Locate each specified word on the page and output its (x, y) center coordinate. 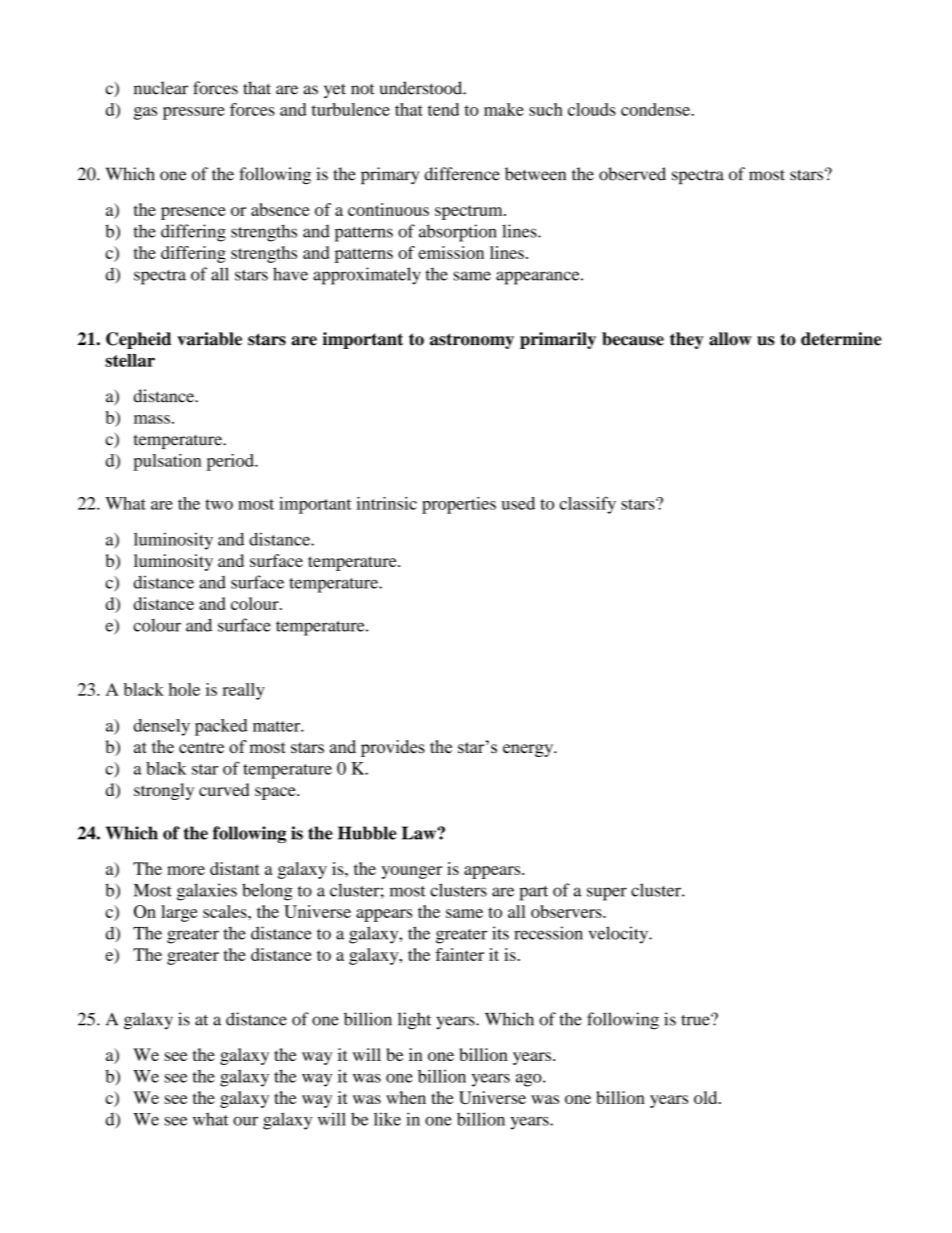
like (387, 1119)
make (504, 109)
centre (201, 748)
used (518, 503)
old (707, 1097)
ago (530, 1080)
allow (730, 339)
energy (529, 750)
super (607, 894)
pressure (194, 113)
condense (656, 109)
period (231, 462)
